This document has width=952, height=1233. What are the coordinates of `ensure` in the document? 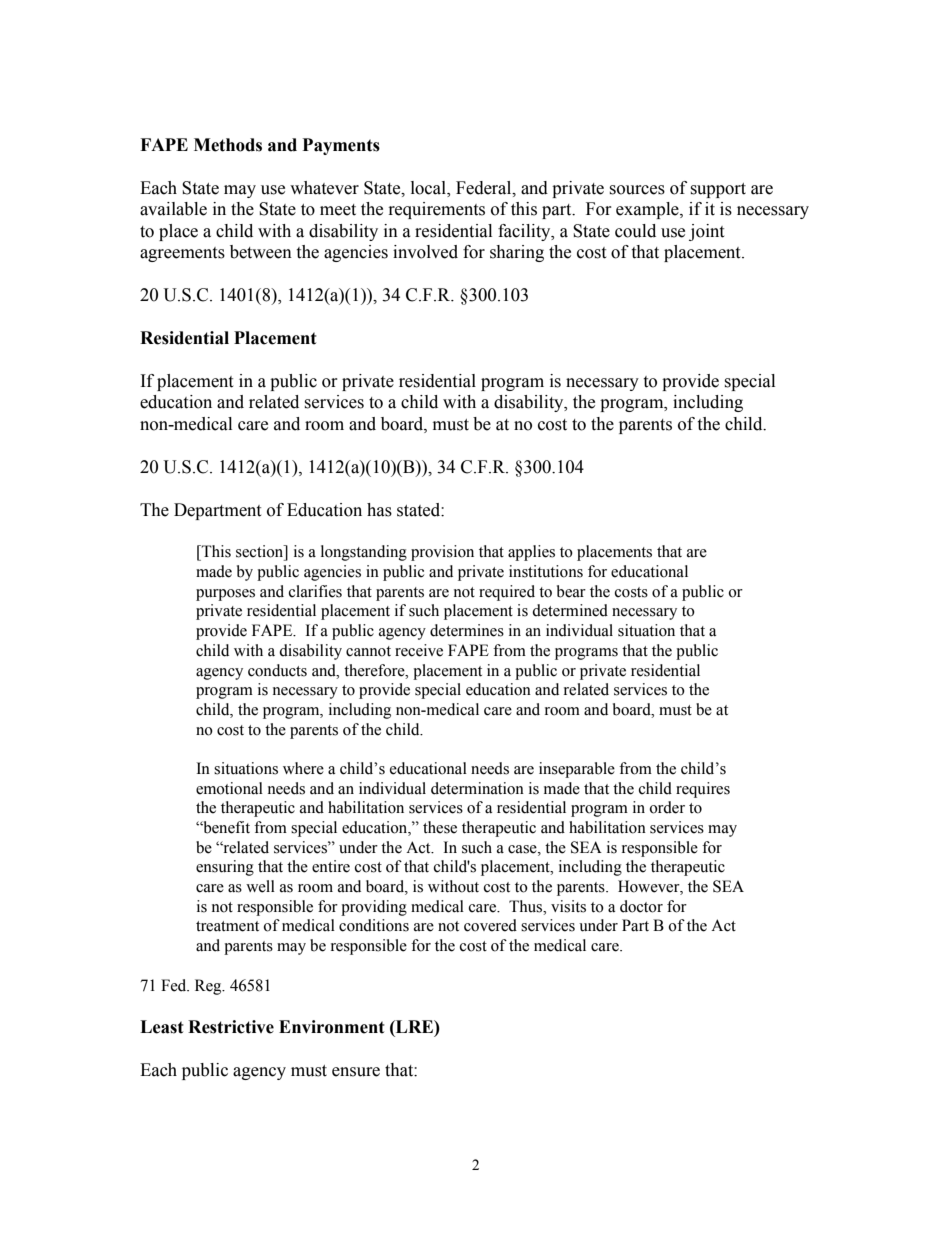 It's located at (356, 1072).
